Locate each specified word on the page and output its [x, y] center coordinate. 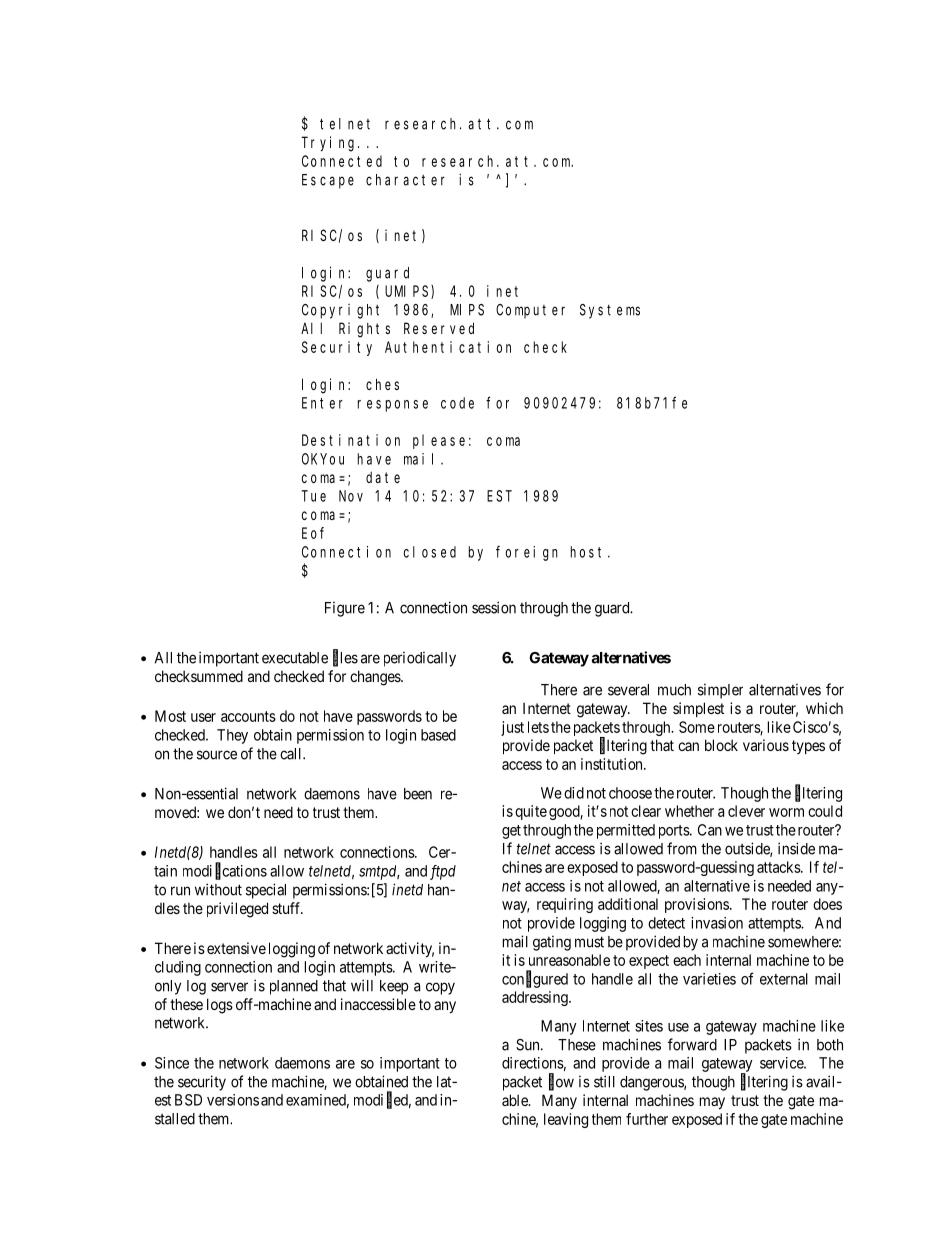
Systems [610, 311]
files [345, 658]
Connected [342, 161]
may [712, 1103]
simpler [720, 691]
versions [233, 1100]
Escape [328, 181]
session [494, 607]
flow [561, 1082]
